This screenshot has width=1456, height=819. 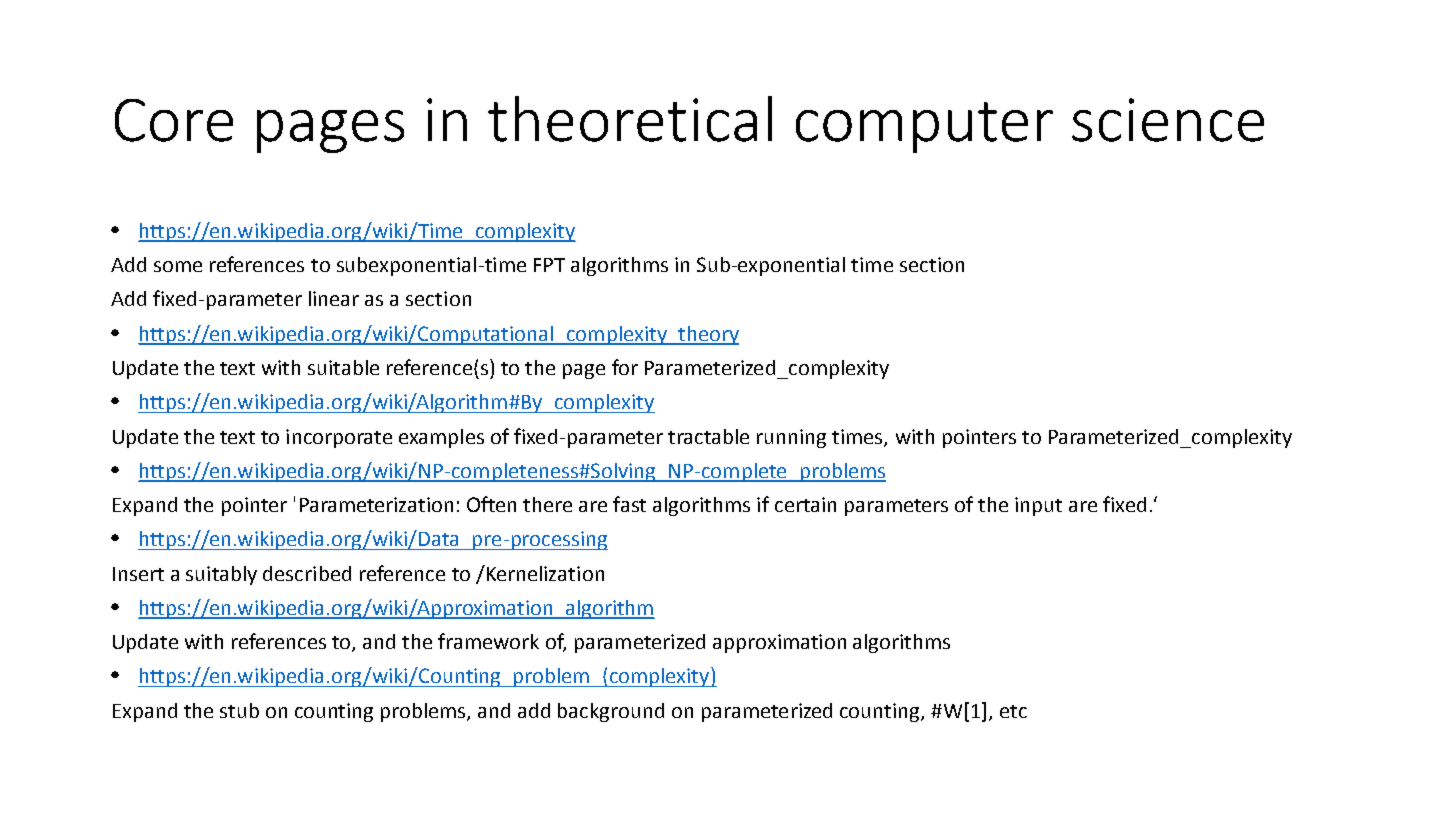 What do you see at coordinates (239, 710) in the screenshot?
I see `stub` at bounding box center [239, 710].
